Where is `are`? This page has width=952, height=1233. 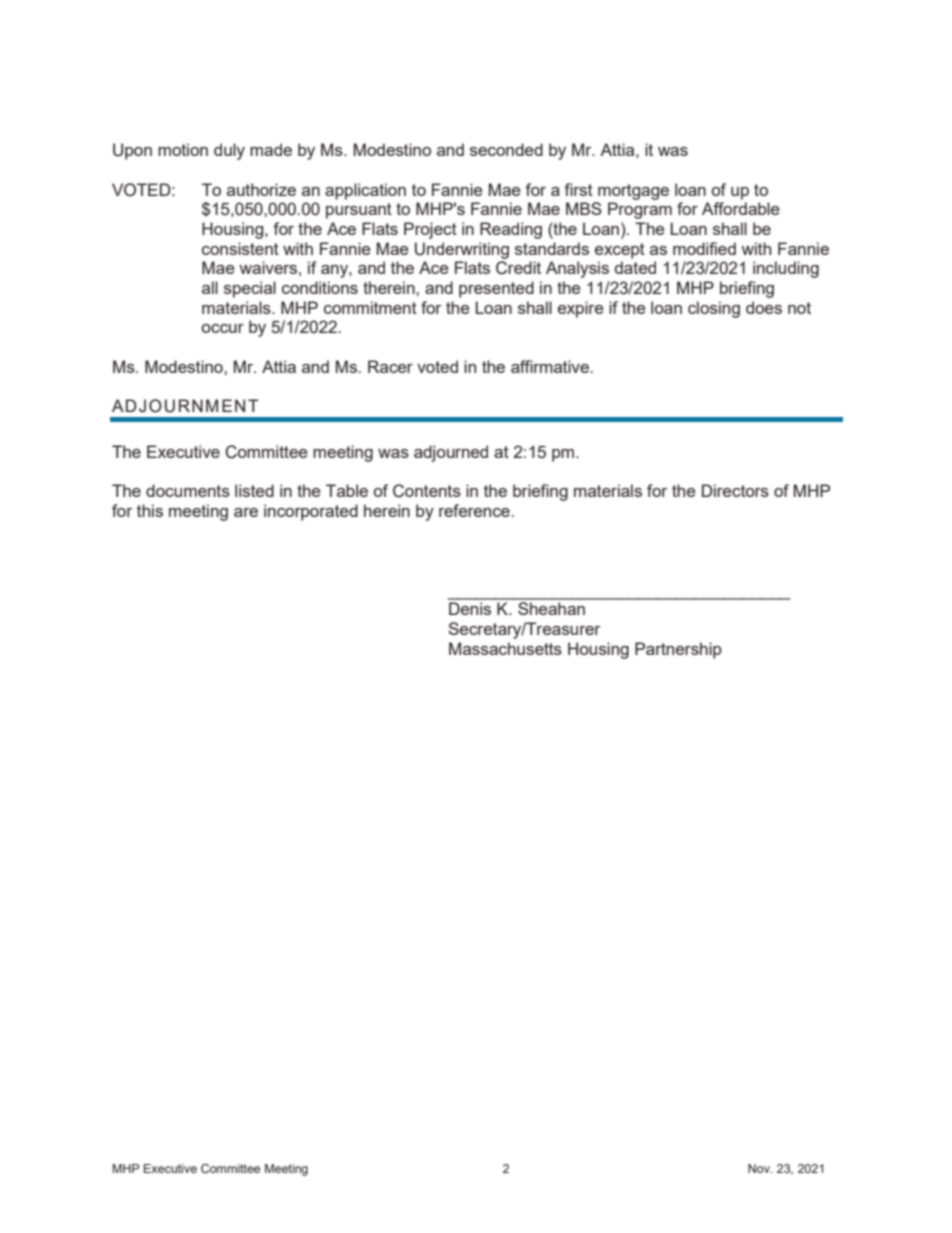 are is located at coordinates (246, 512).
